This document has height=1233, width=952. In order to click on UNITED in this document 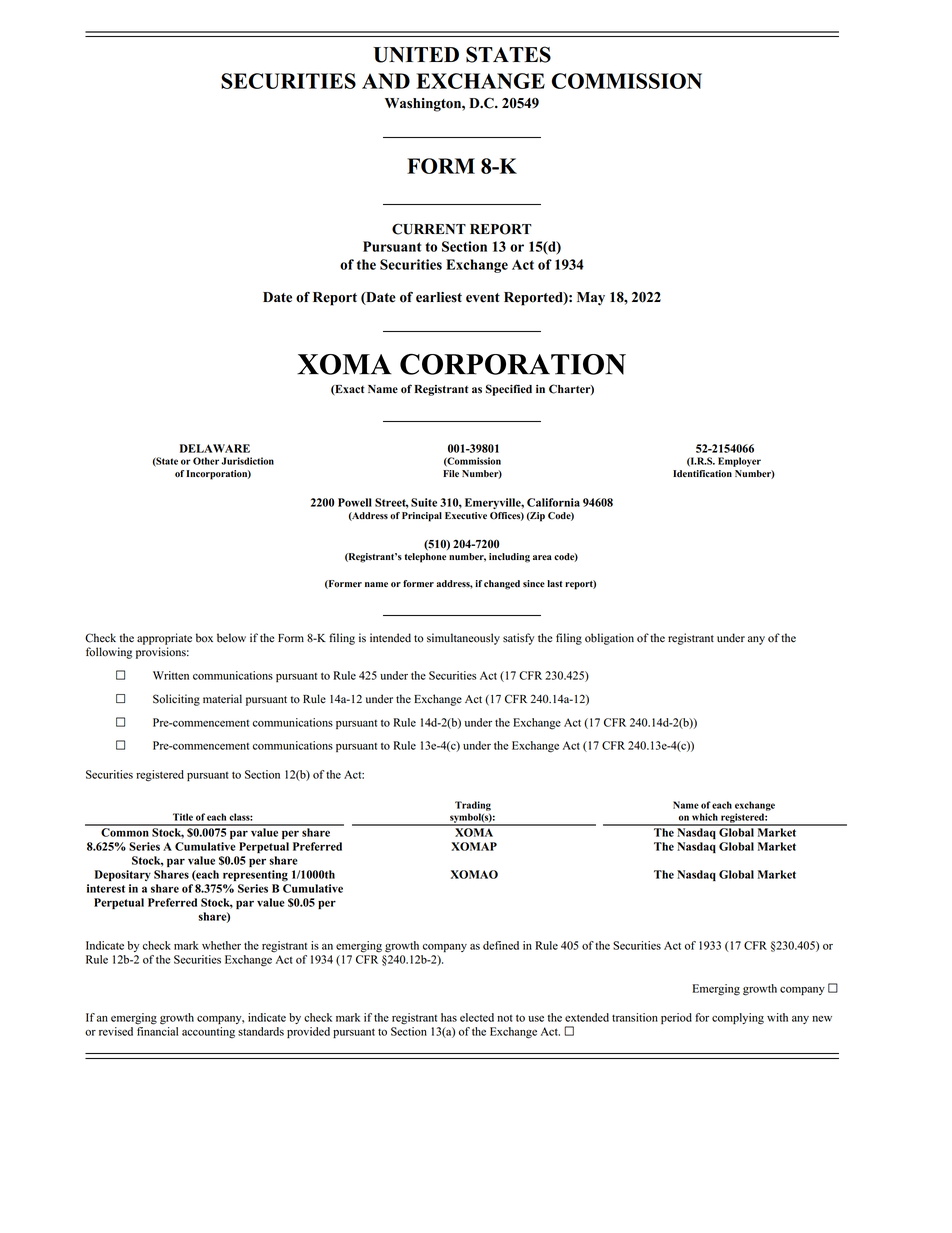, I will do `click(416, 55)`.
